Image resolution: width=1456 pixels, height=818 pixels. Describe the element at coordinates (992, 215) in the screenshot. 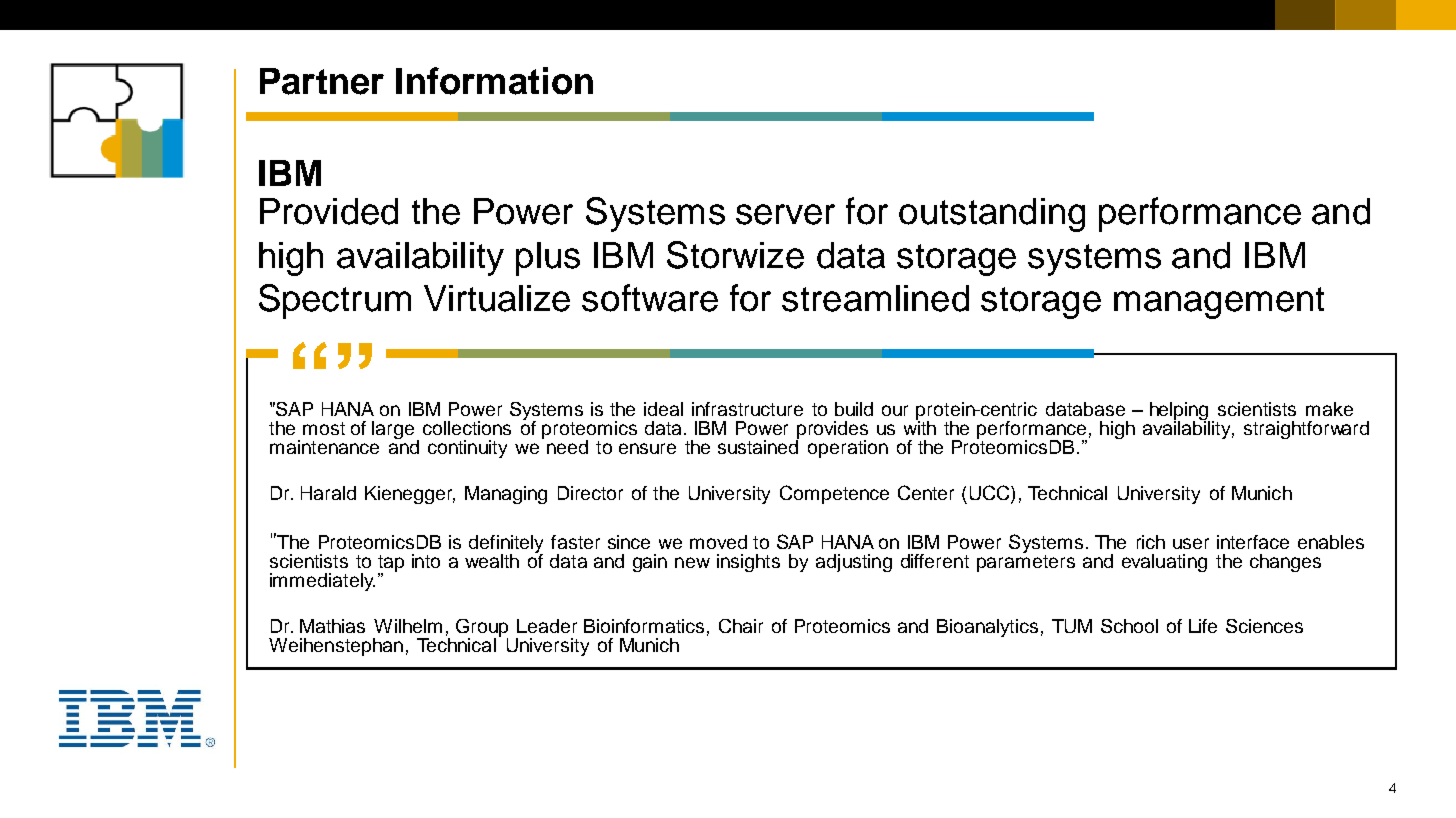

I see `outstanding` at that location.
